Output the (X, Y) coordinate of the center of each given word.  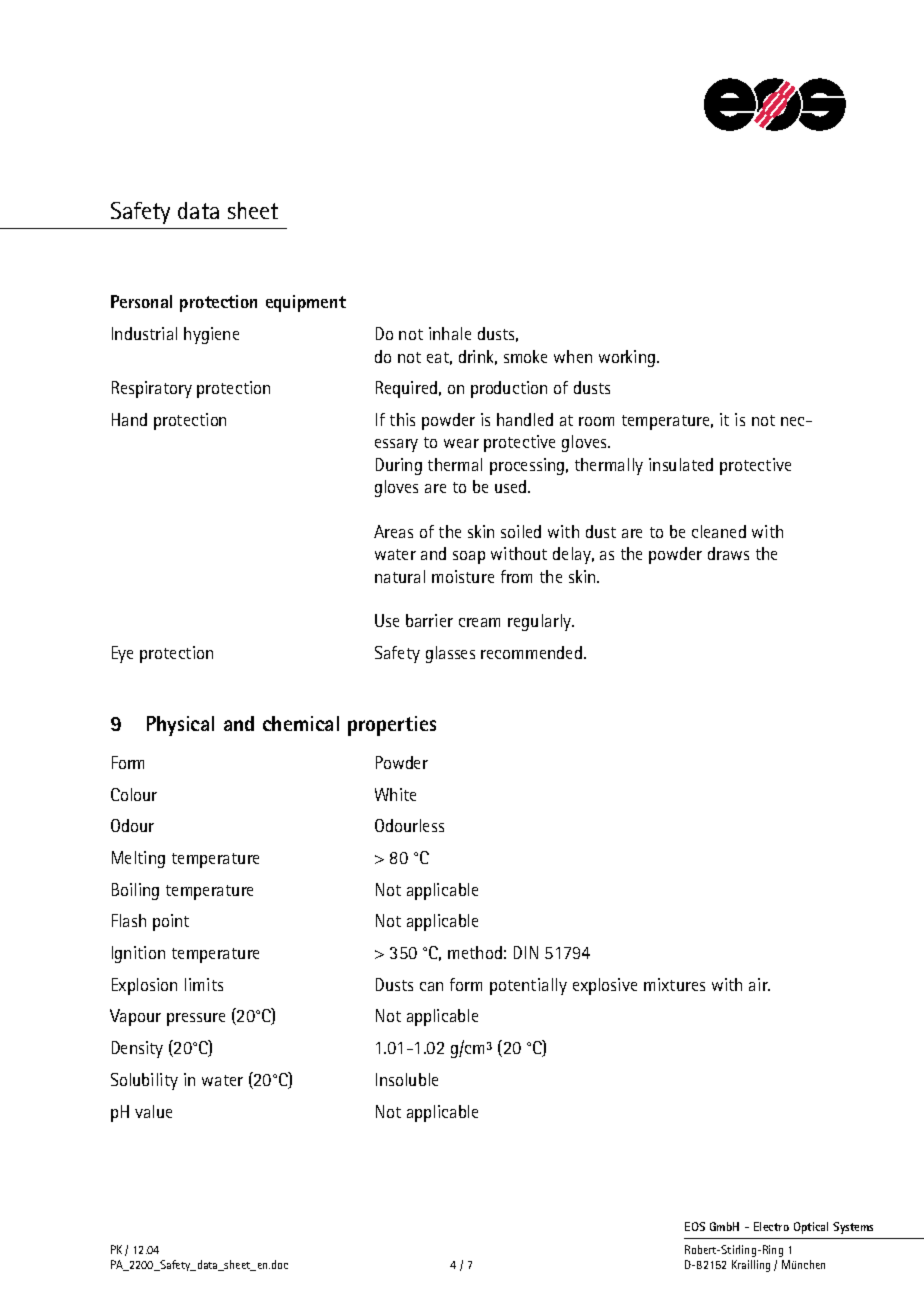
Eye (122, 654)
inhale (450, 333)
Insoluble (407, 1079)
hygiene (211, 335)
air (759, 984)
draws (728, 553)
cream (479, 622)
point (171, 922)
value (153, 1111)
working (628, 358)
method (475, 952)
